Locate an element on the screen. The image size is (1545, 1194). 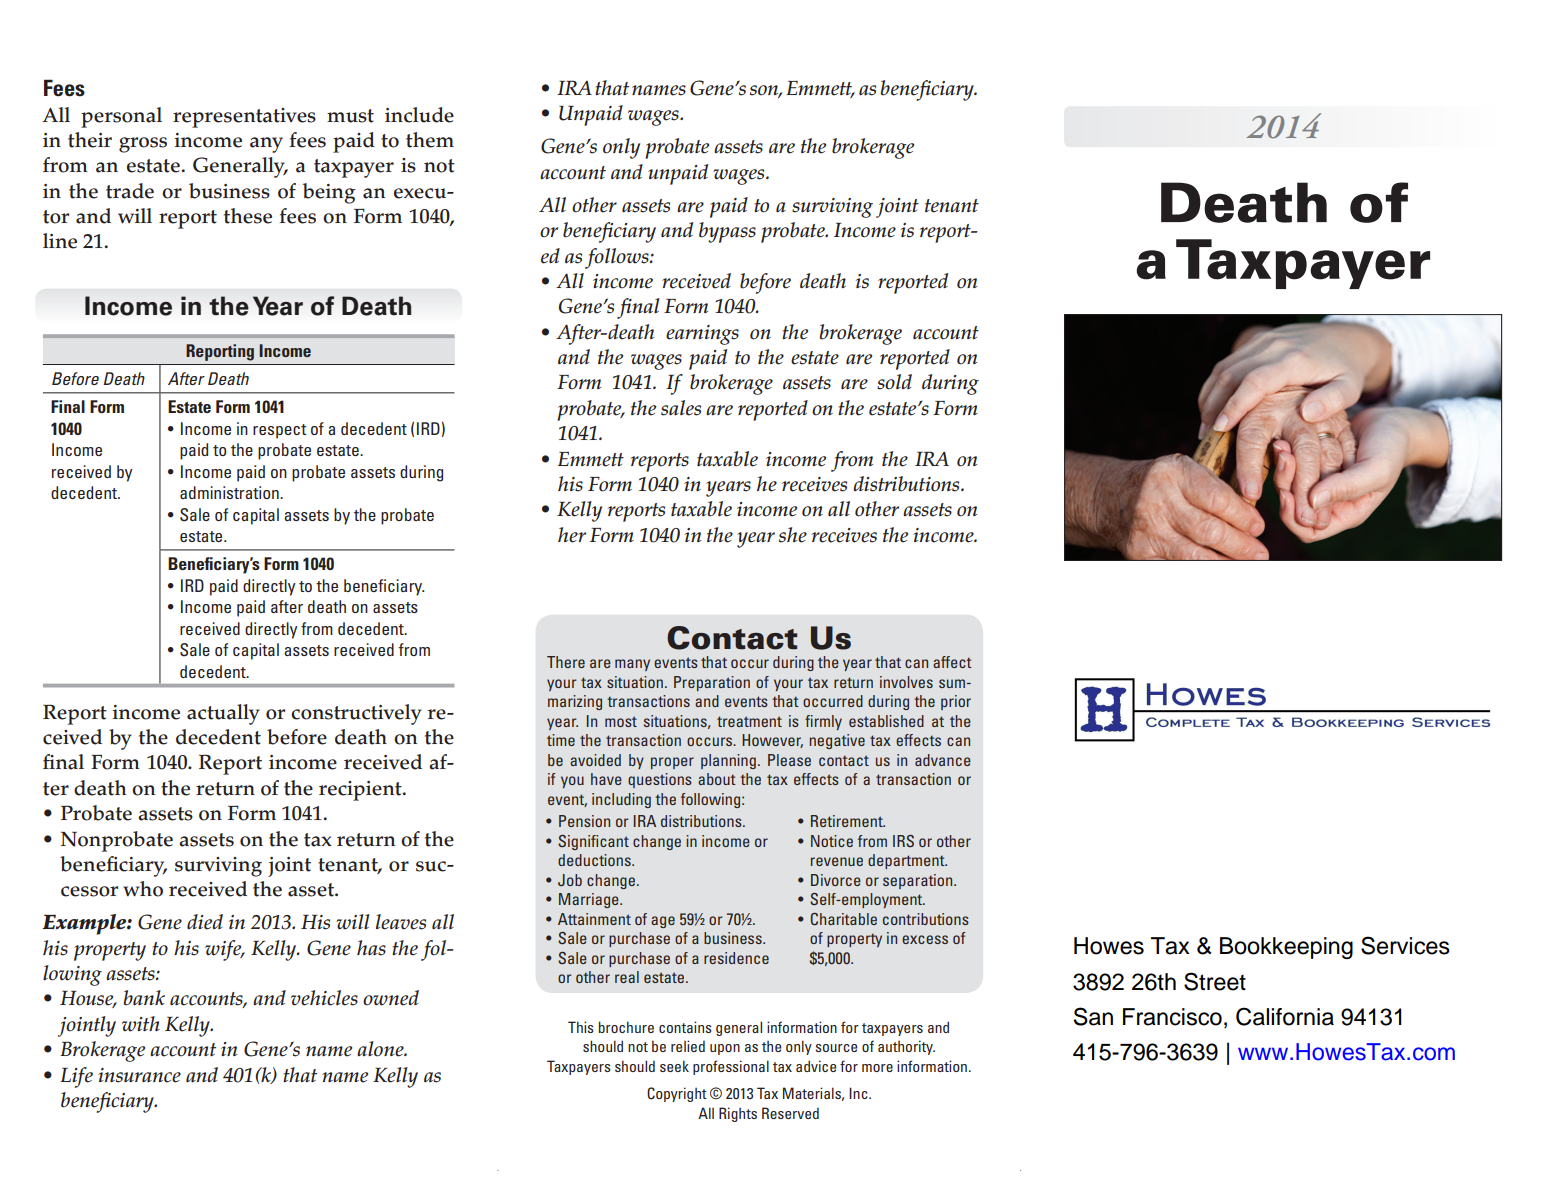
professional is located at coordinates (731, 1067).
